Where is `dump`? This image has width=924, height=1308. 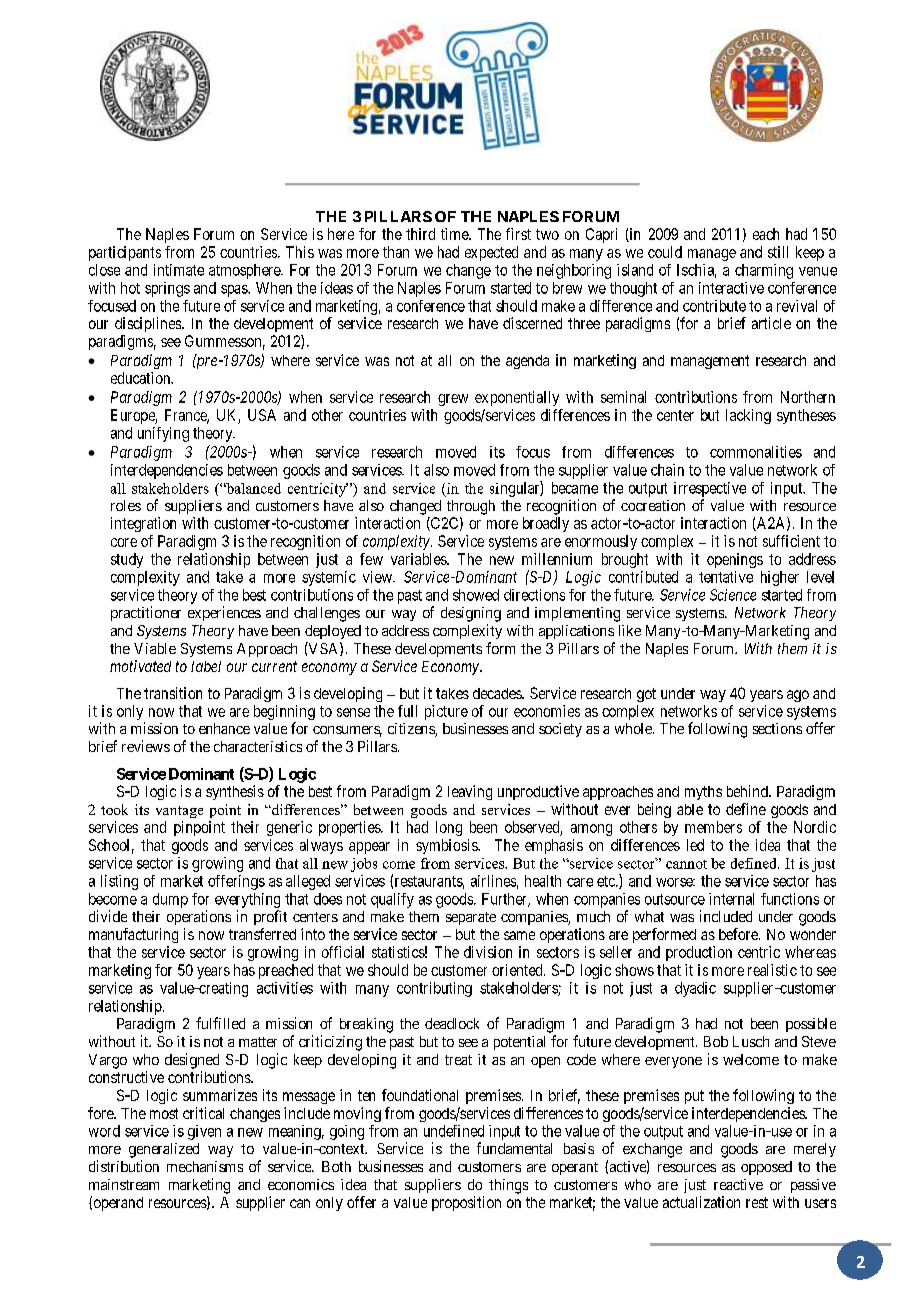 dump is located at coordinates (170, 900).
